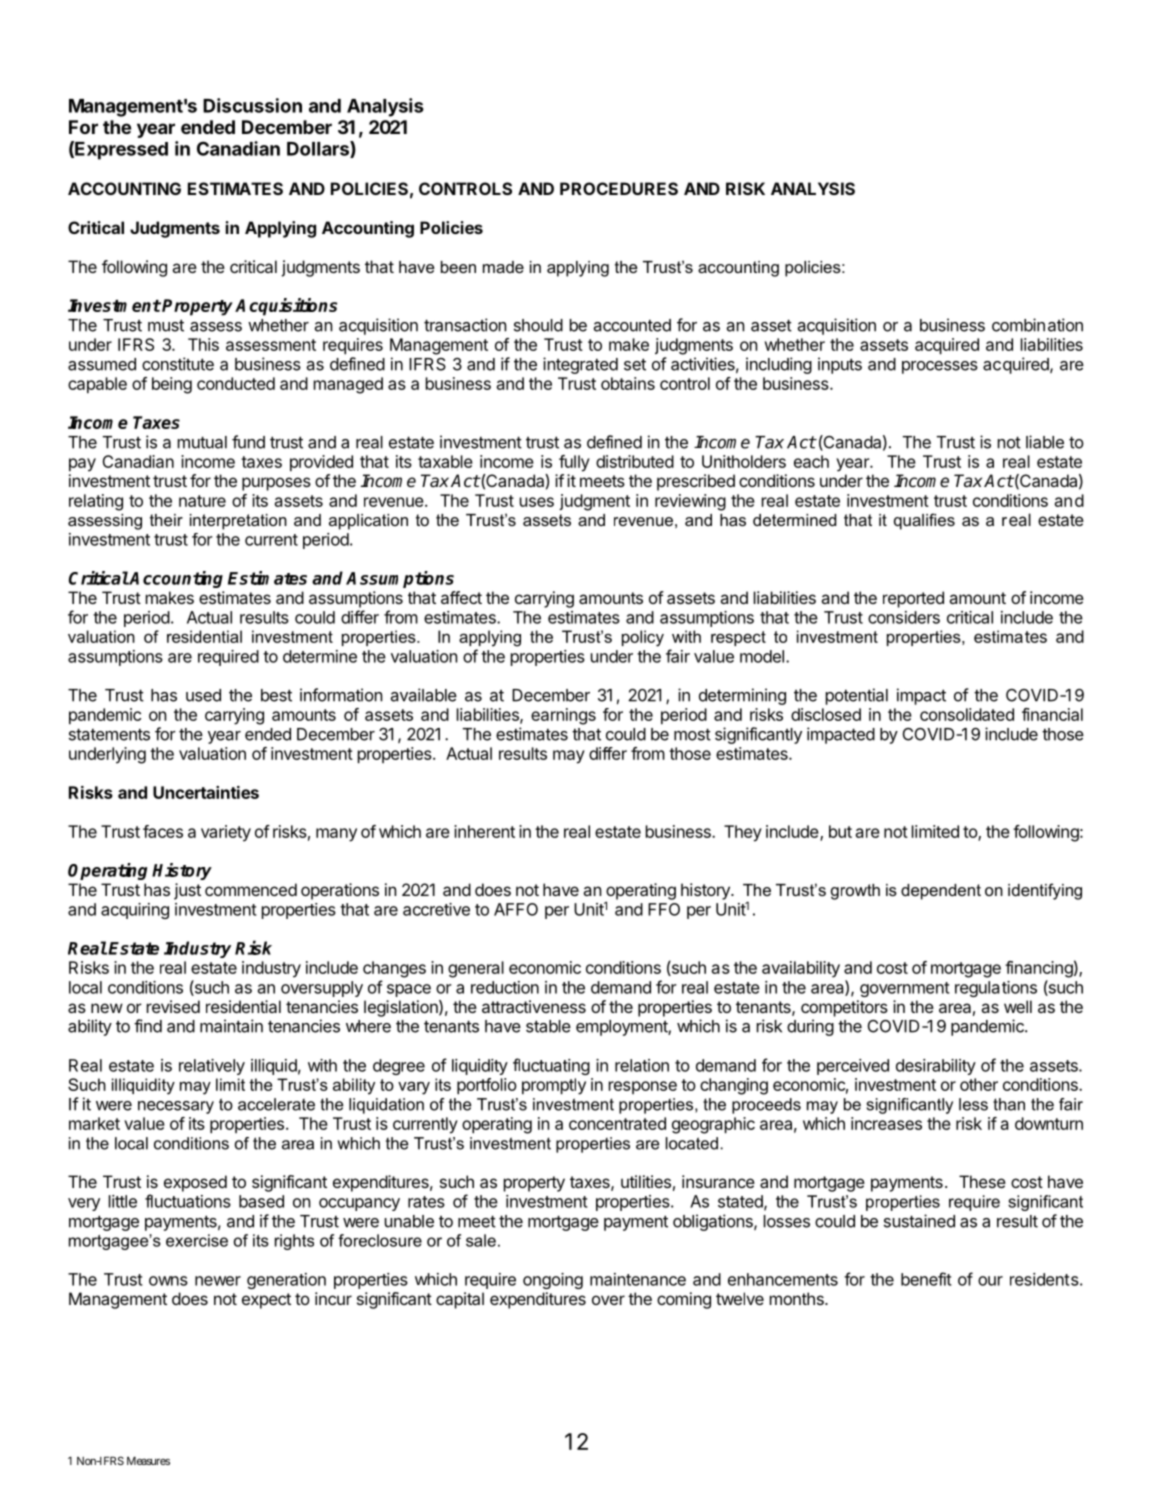 This document has width=1151, height=1490. What do you see at coordinates (148, 1460) in the document?
I see `Measures` at bounding box center [148, 1460].
